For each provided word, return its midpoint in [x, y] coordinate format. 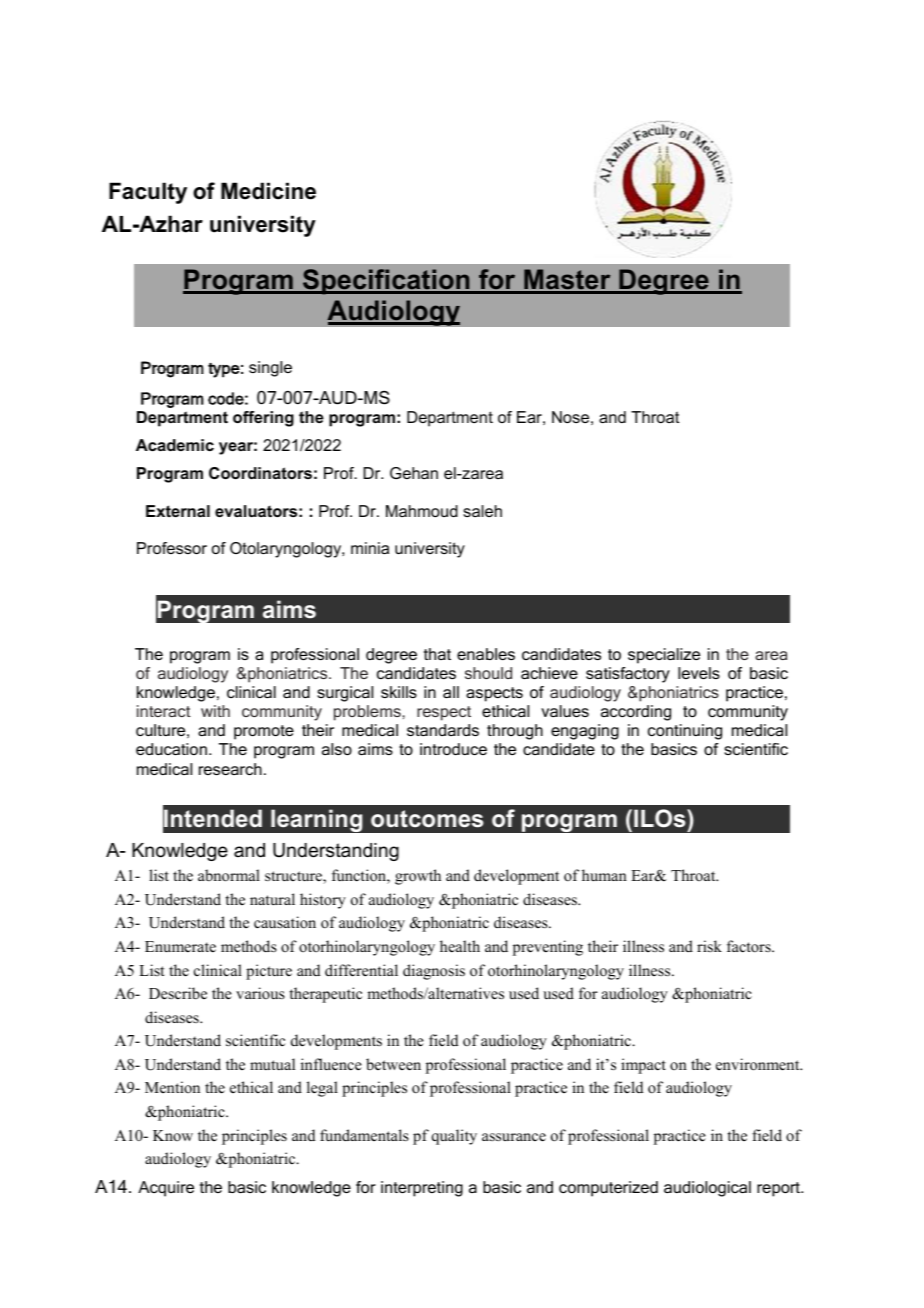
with [215, 711]
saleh [482, 511]
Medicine [268, 191]
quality [454, 1137]
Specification [386, 282]
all [451, 692]
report [779, 1189]
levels [699, 673]
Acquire [166, 1189]
